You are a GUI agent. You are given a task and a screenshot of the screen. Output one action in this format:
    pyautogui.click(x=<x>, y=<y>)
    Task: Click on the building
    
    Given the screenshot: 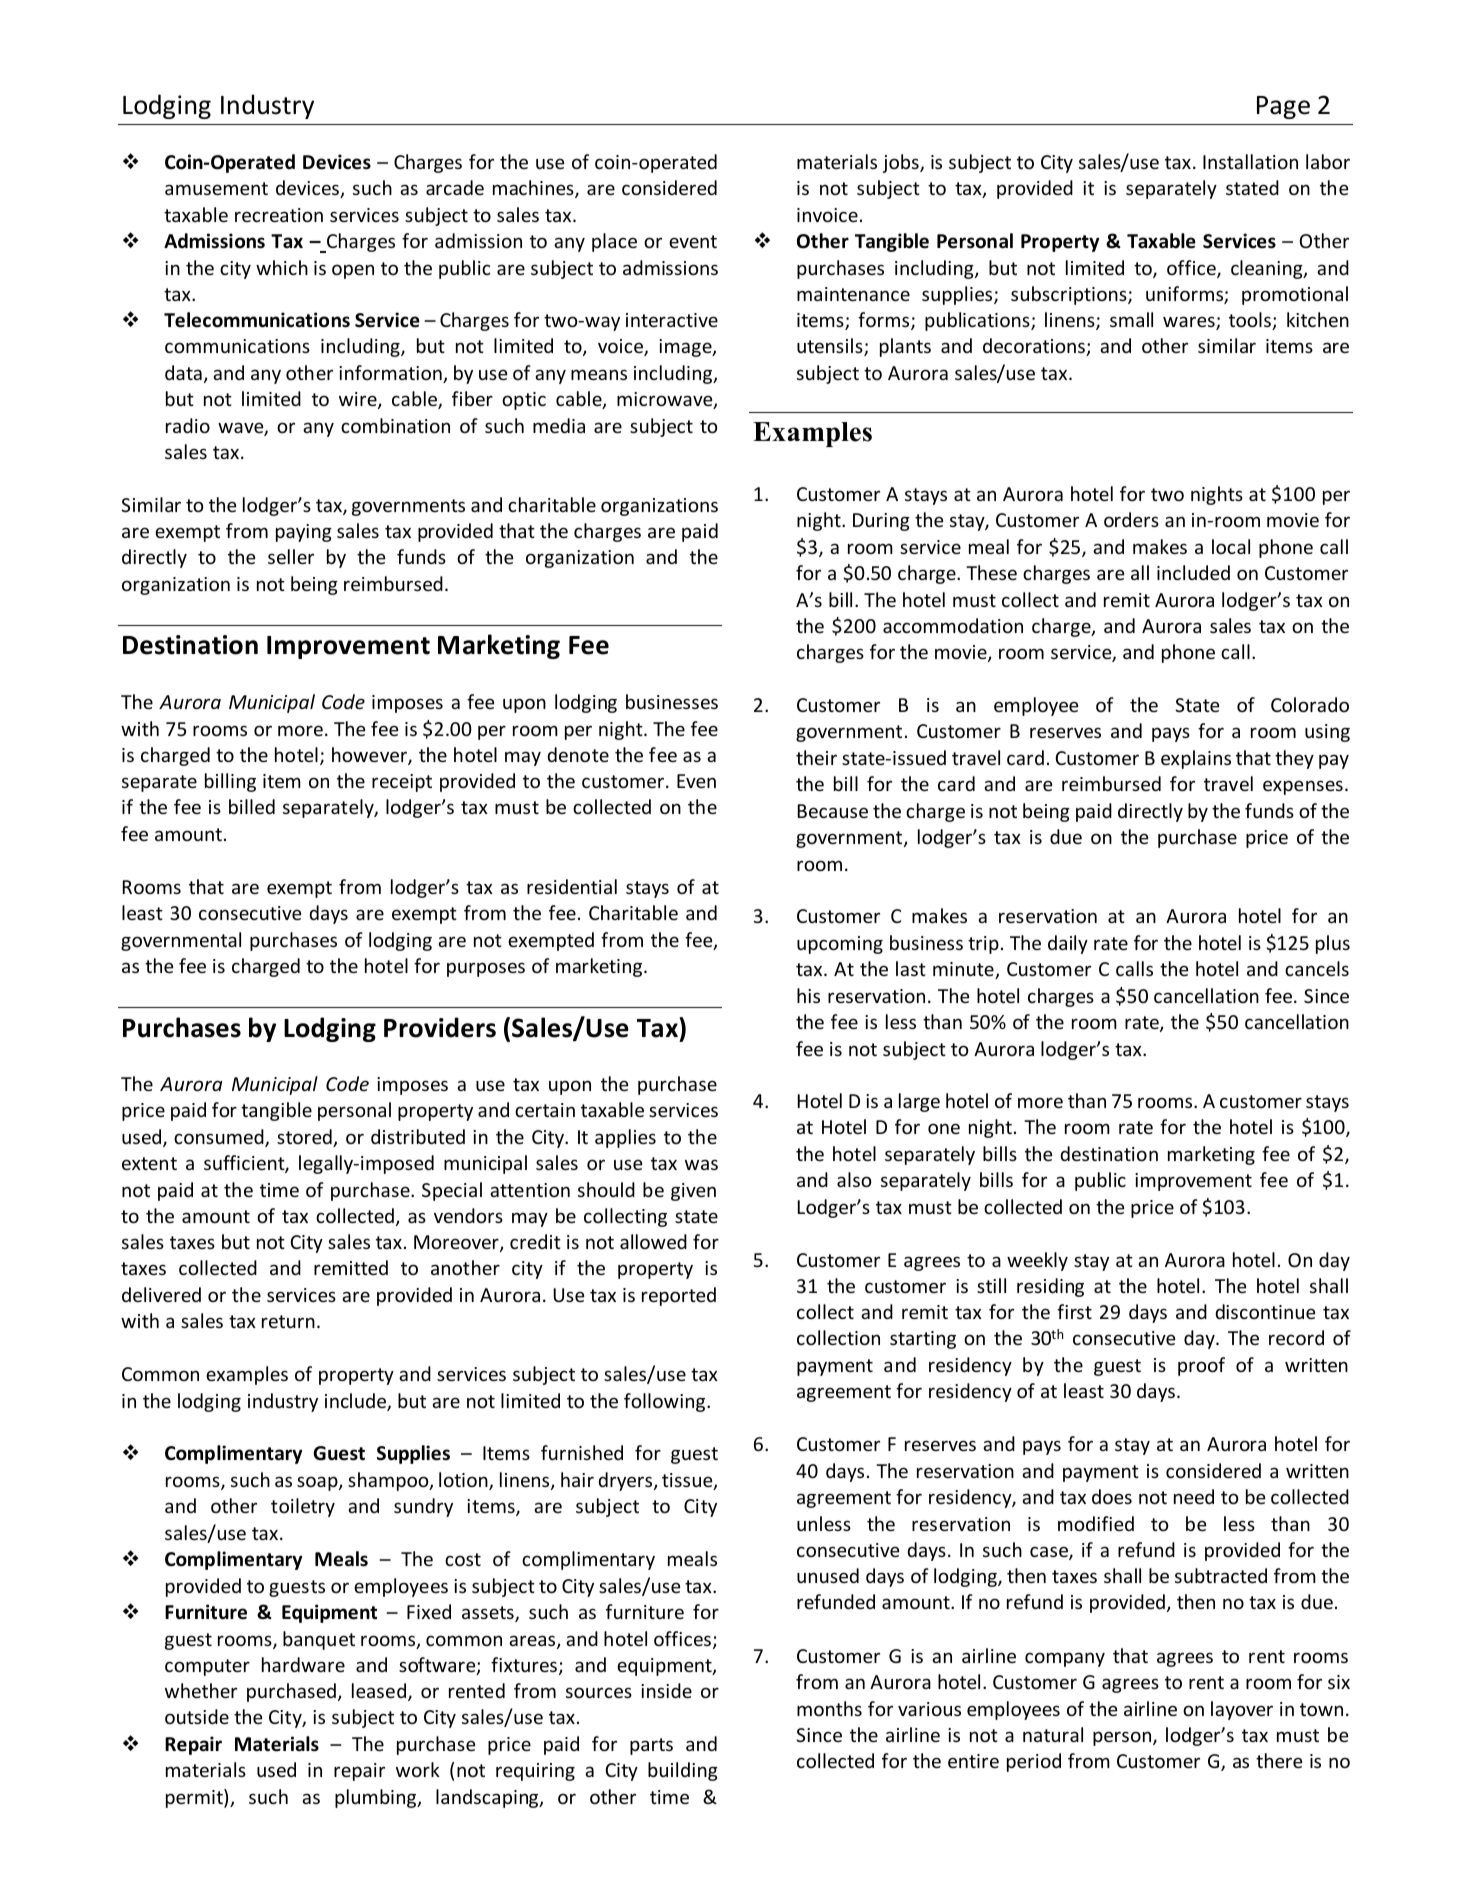 What is the action you would take?
    pyautogui.click(x=683, y=1771)
